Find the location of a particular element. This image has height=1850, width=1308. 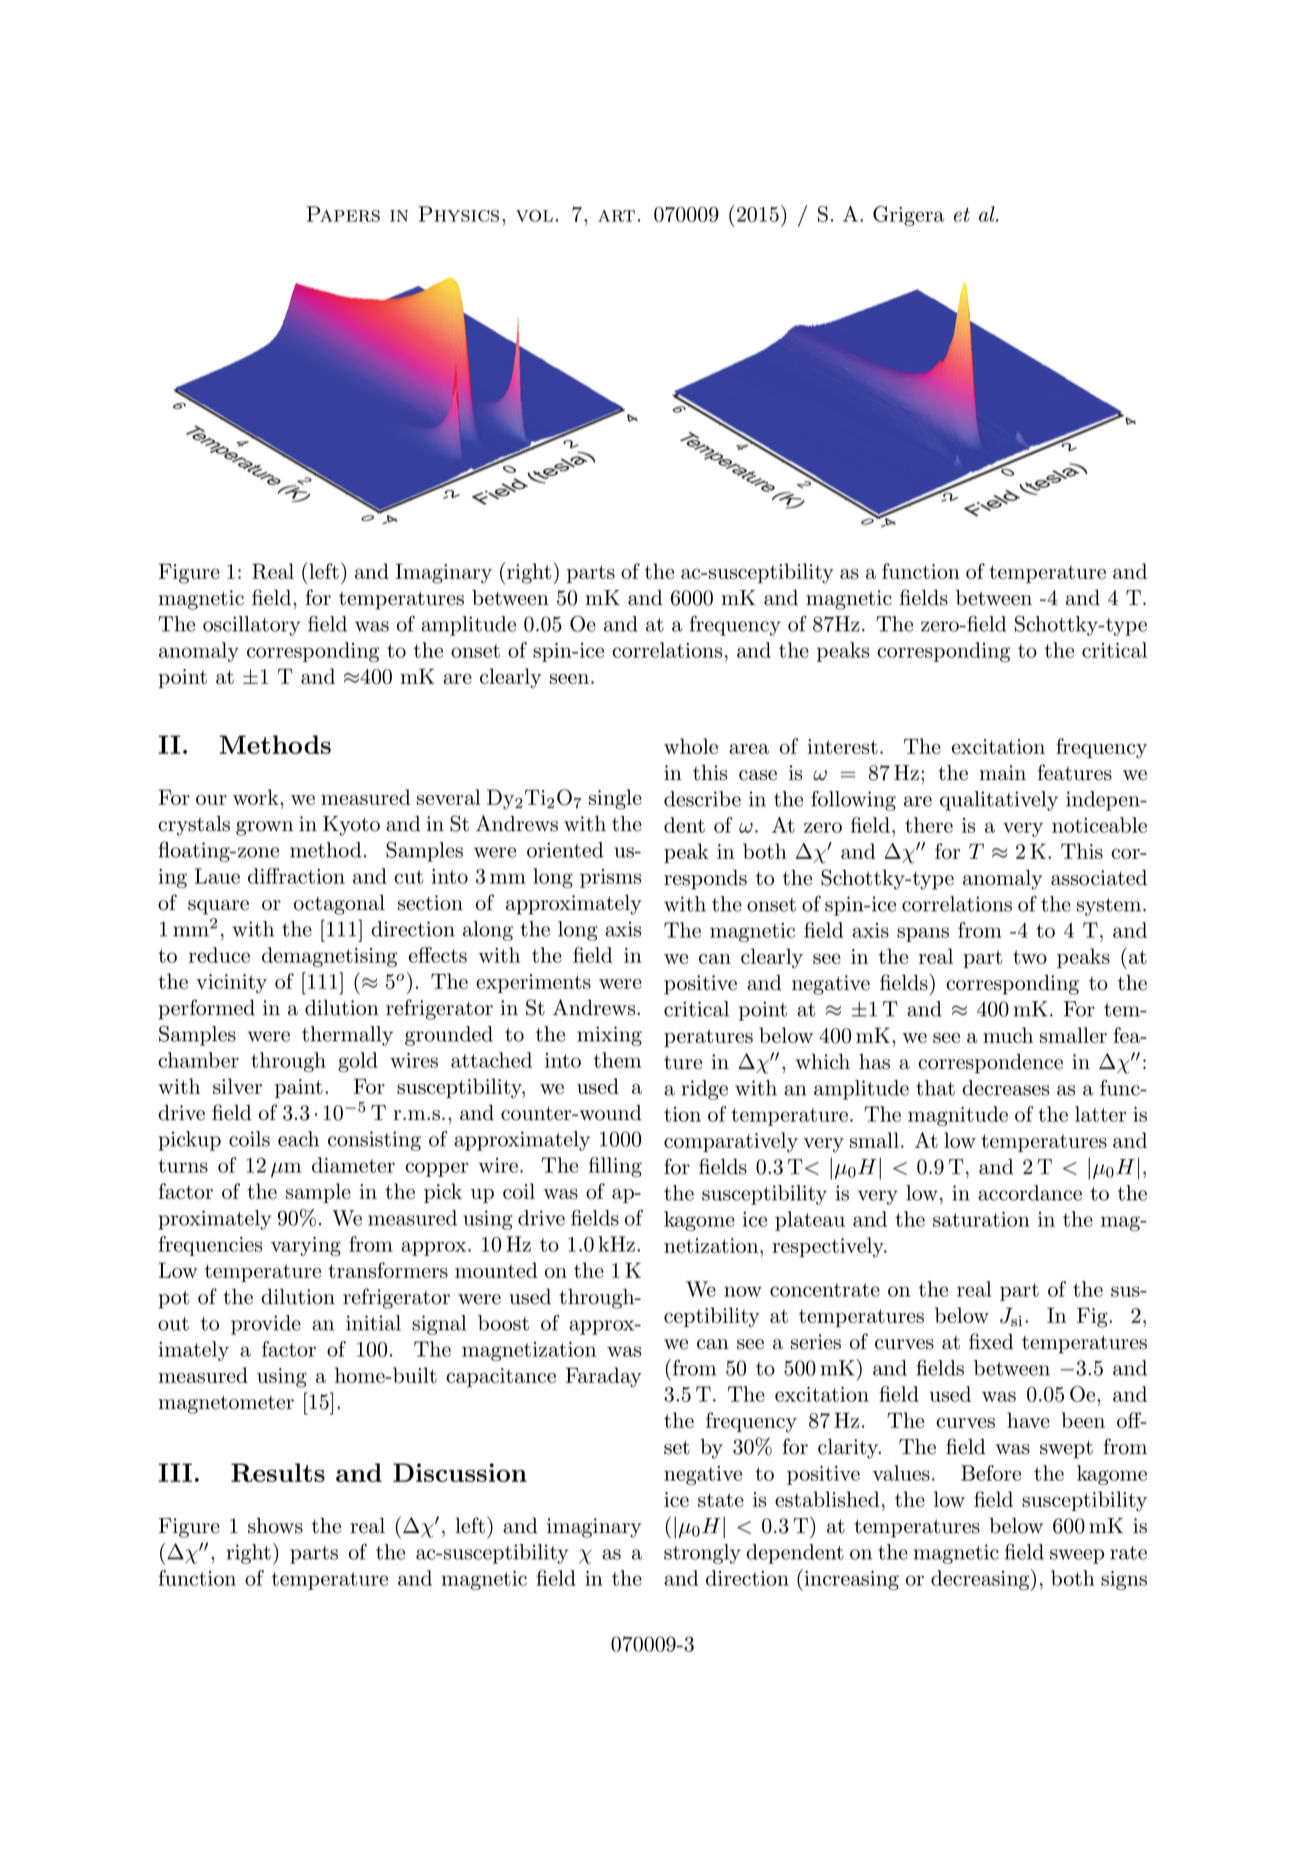

strongly is located at coordinates (702, 1554).
